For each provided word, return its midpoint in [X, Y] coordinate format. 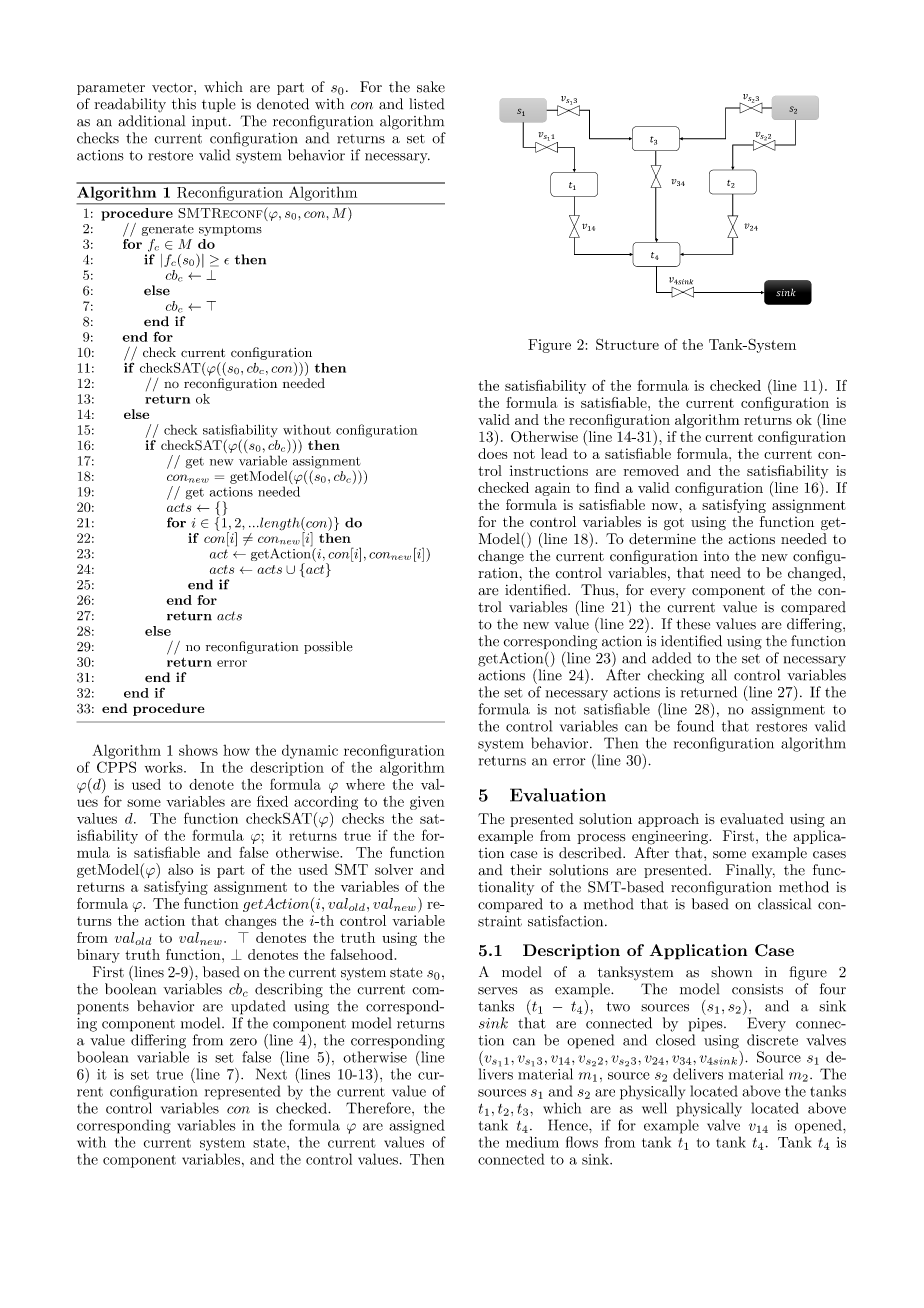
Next [271, 1074]
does [492, 453]
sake [431, 87]
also [180, 869]
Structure [627, 344]
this [184, 104]
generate [168, 230]
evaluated [752, 819]
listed [426, 104]
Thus [599, 590]
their [526, 870]
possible [328, 647]
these [693, 624]
